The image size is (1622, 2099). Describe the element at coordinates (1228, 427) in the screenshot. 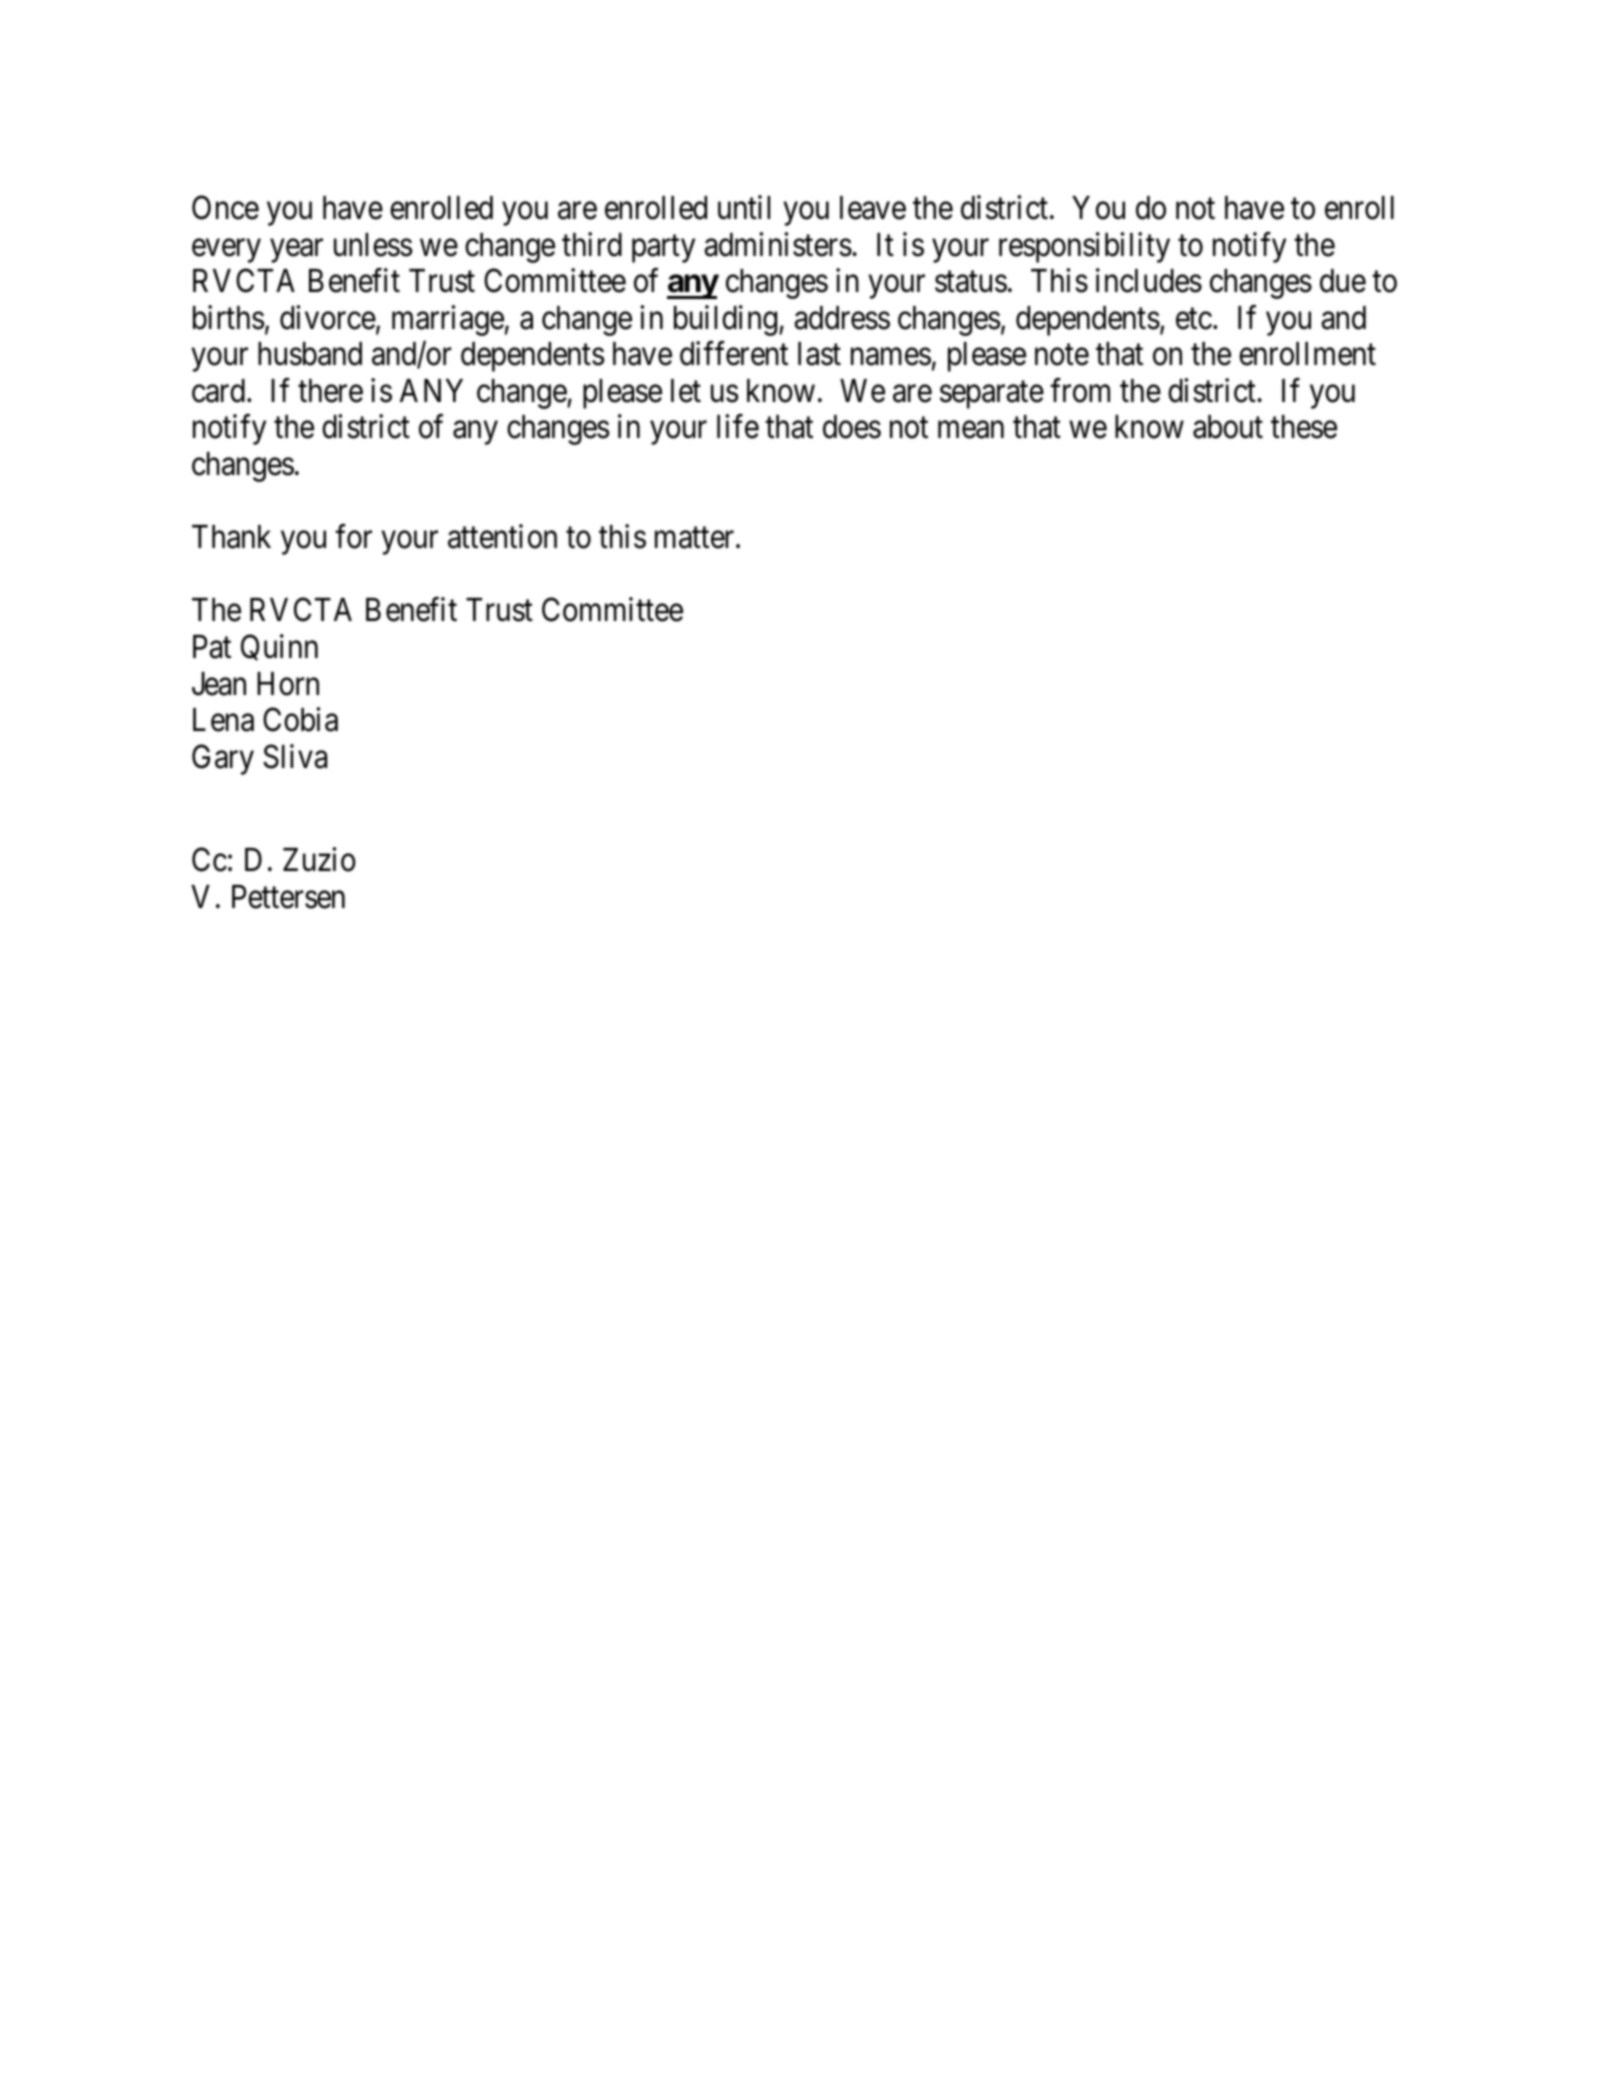

I see `about` at that location.
